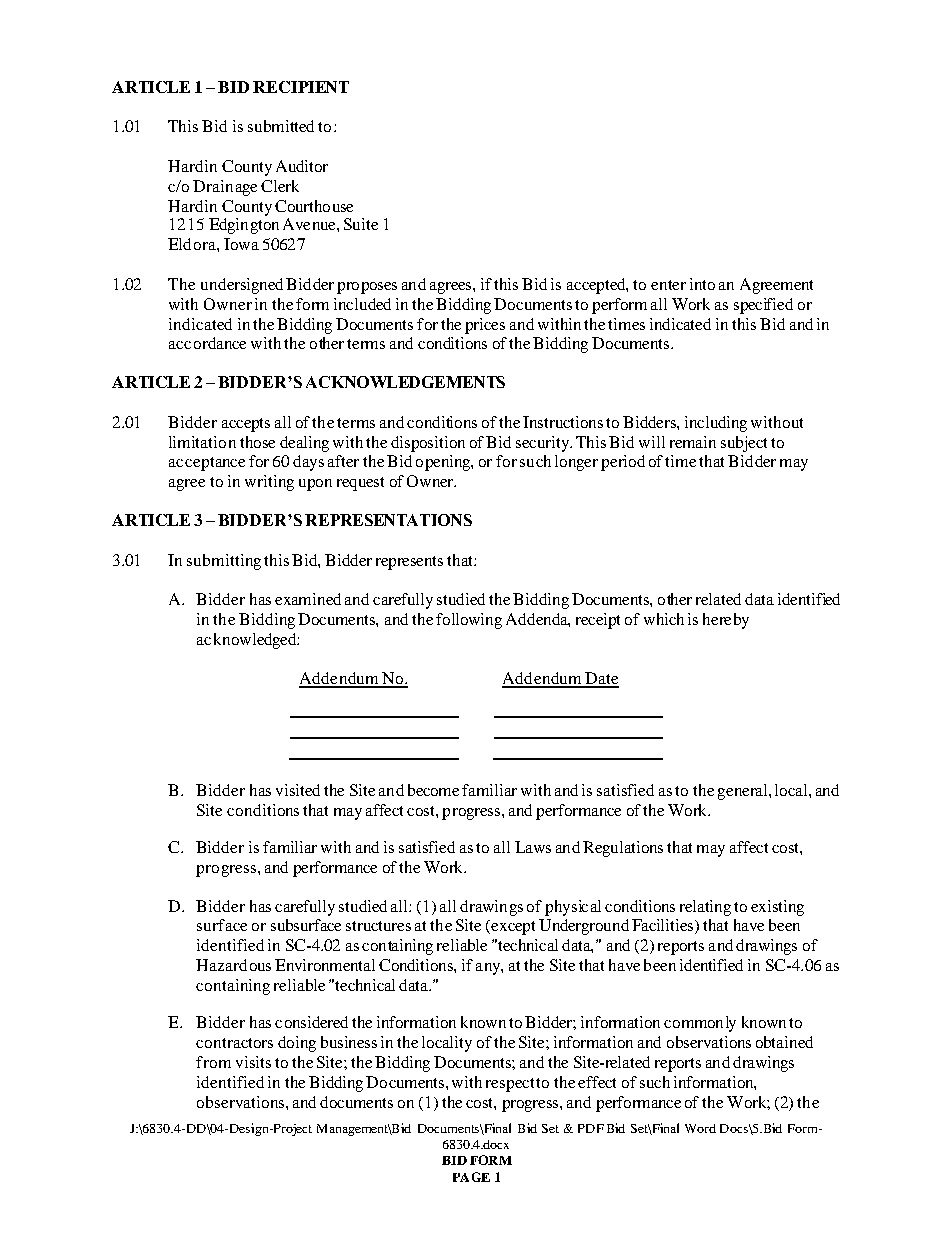  I want to click on Word, so click(700, 1128).
